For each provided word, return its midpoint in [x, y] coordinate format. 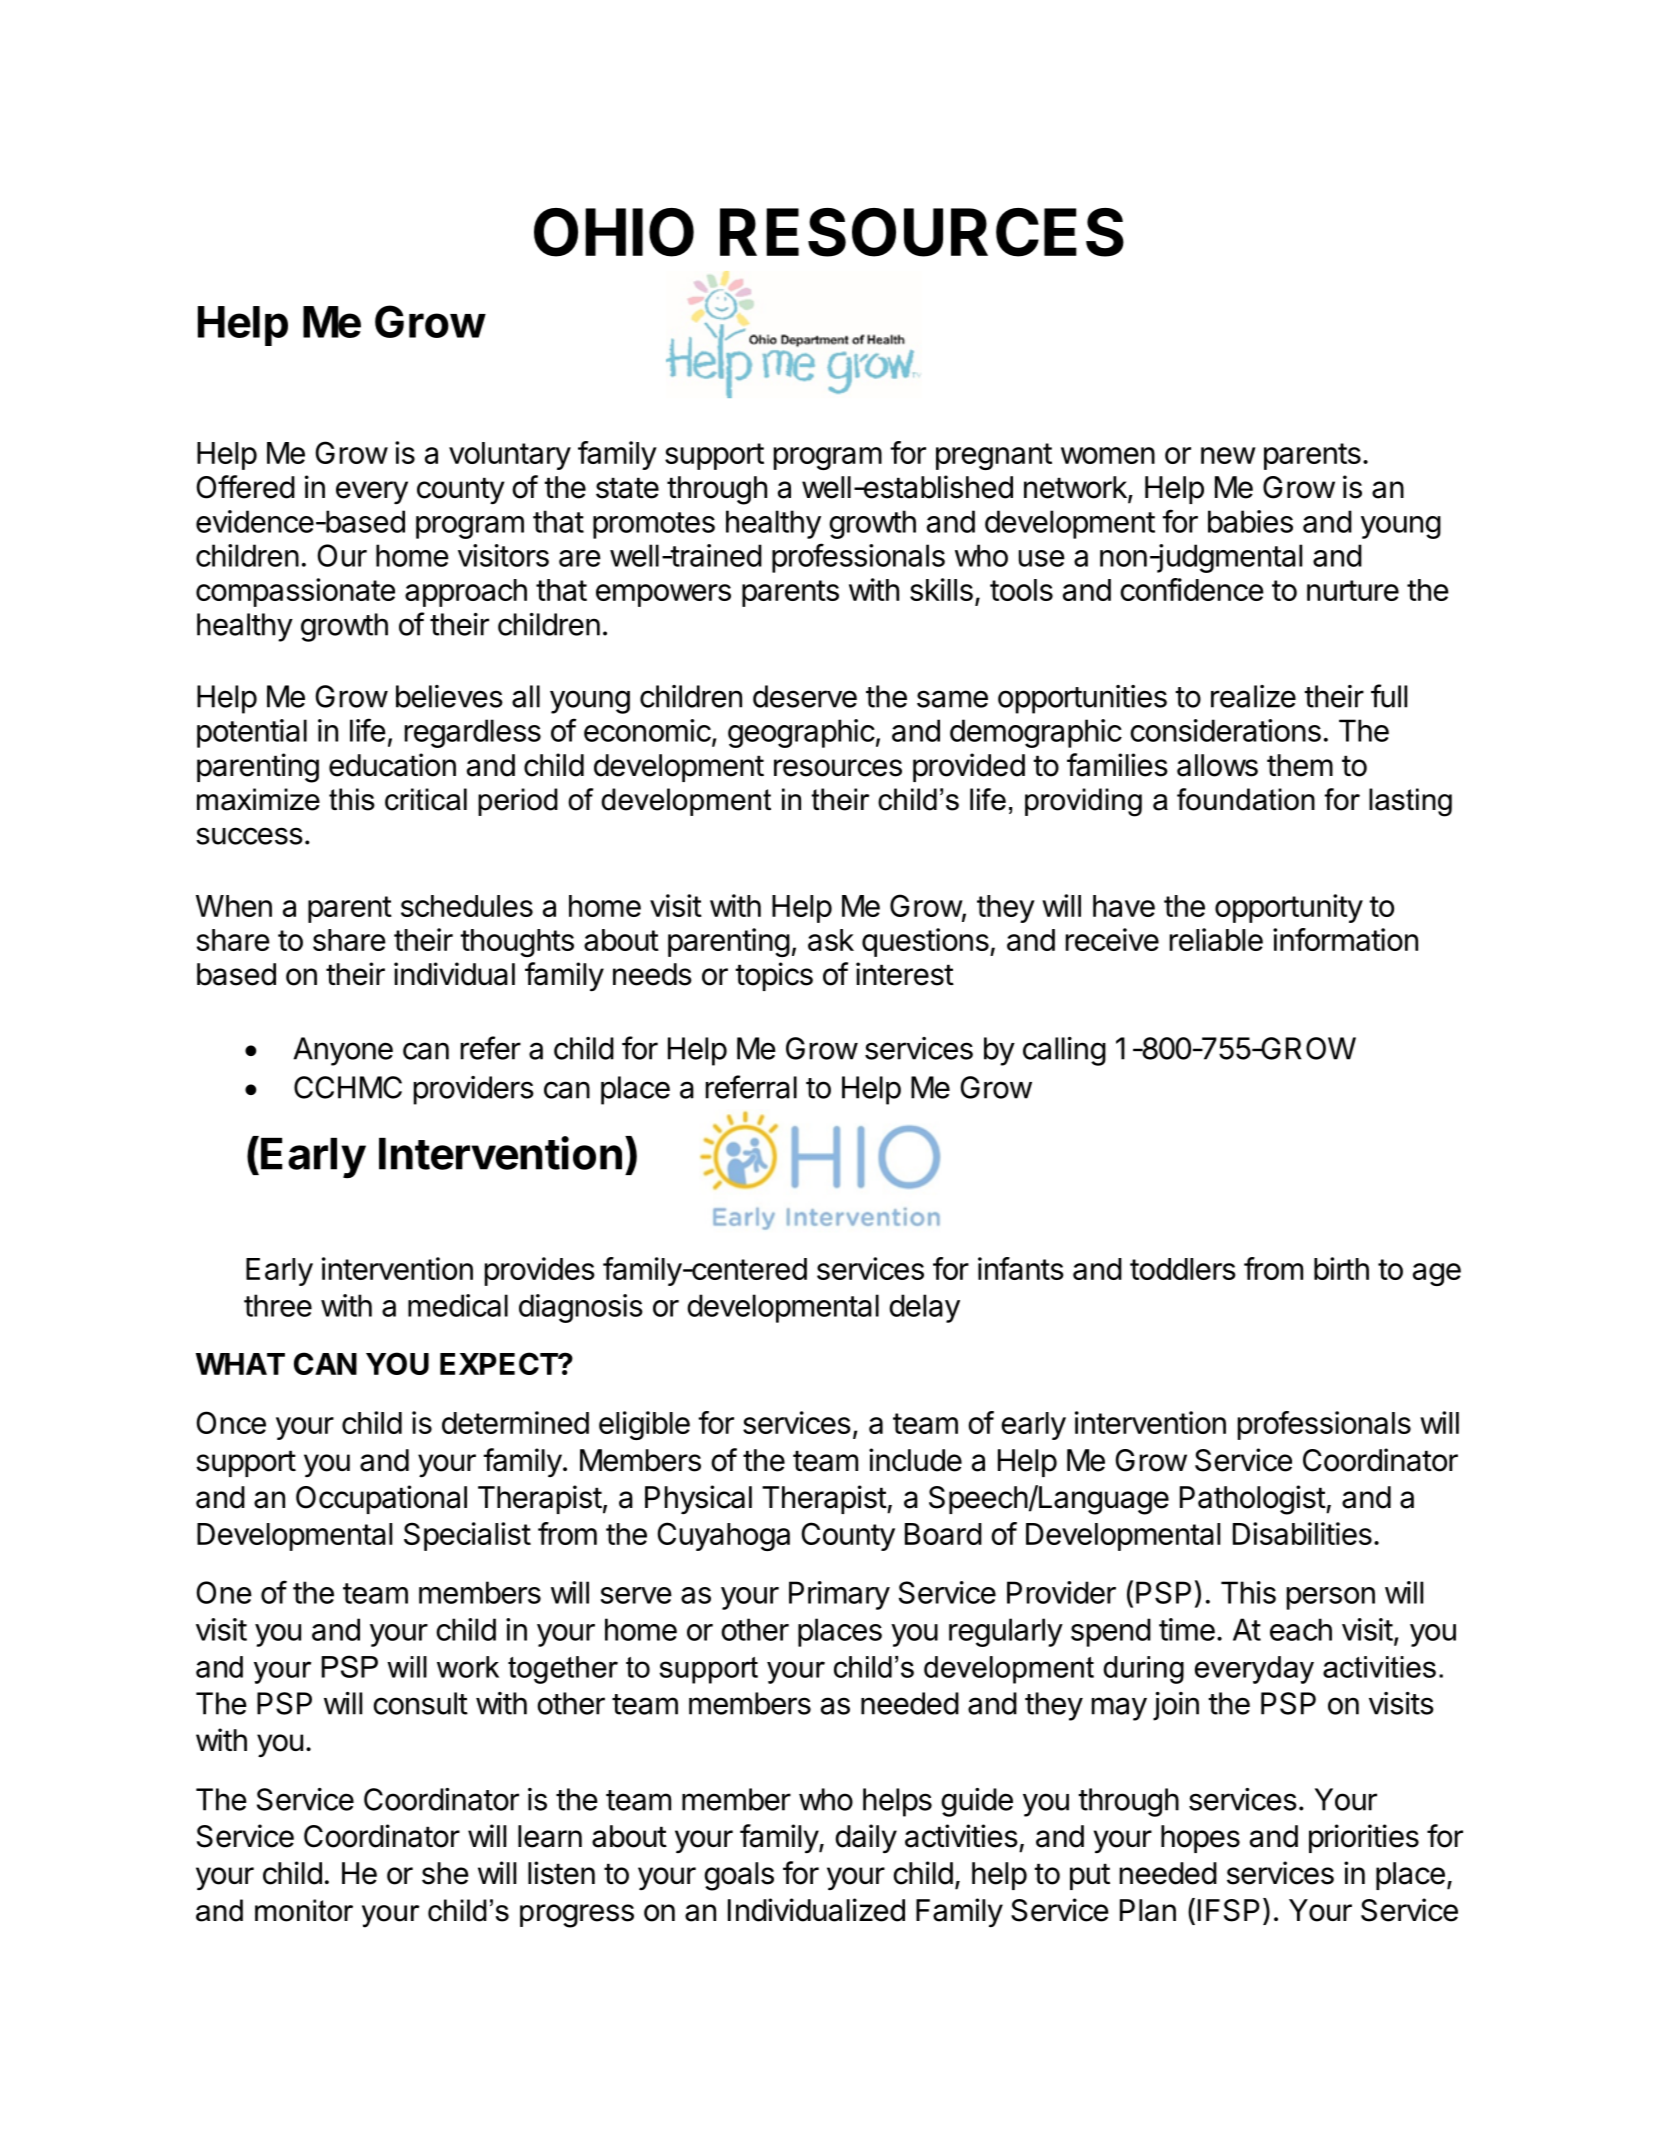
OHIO [614, 232]
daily [866, 1839]
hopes [1200, 1839]
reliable [1216, 939]
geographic [801, 733]
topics [774, 976]
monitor [304, 1910]
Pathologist [1253, 1500]
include [915, 1460]
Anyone [343, 1051]
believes [449, 696]
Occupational [381, 1499]
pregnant [994, 456]
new [1228, 455]
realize [1253, 696]
